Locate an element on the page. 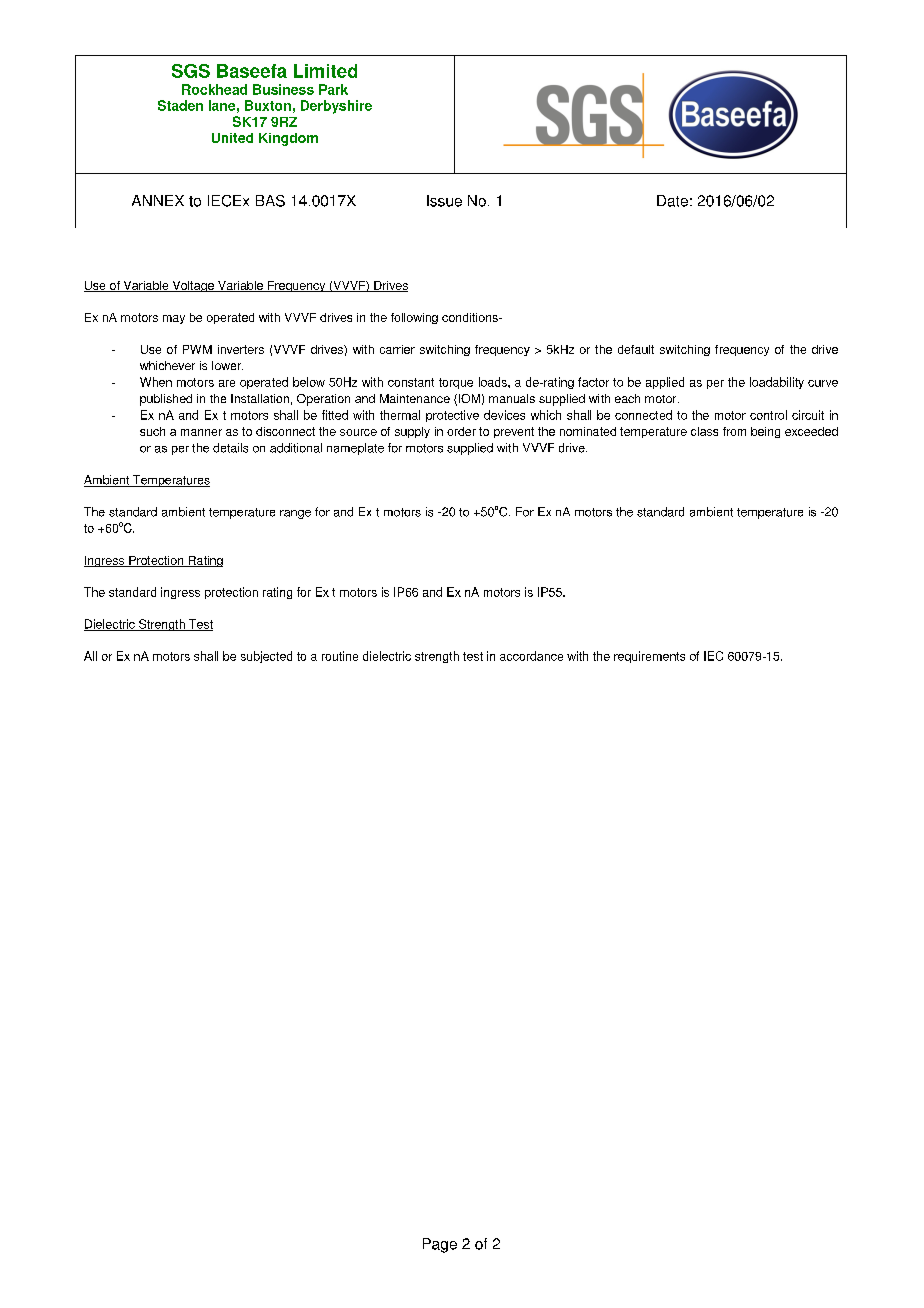 This image has height=1308, width=924. requirements is located at coordinates (649, 657).
